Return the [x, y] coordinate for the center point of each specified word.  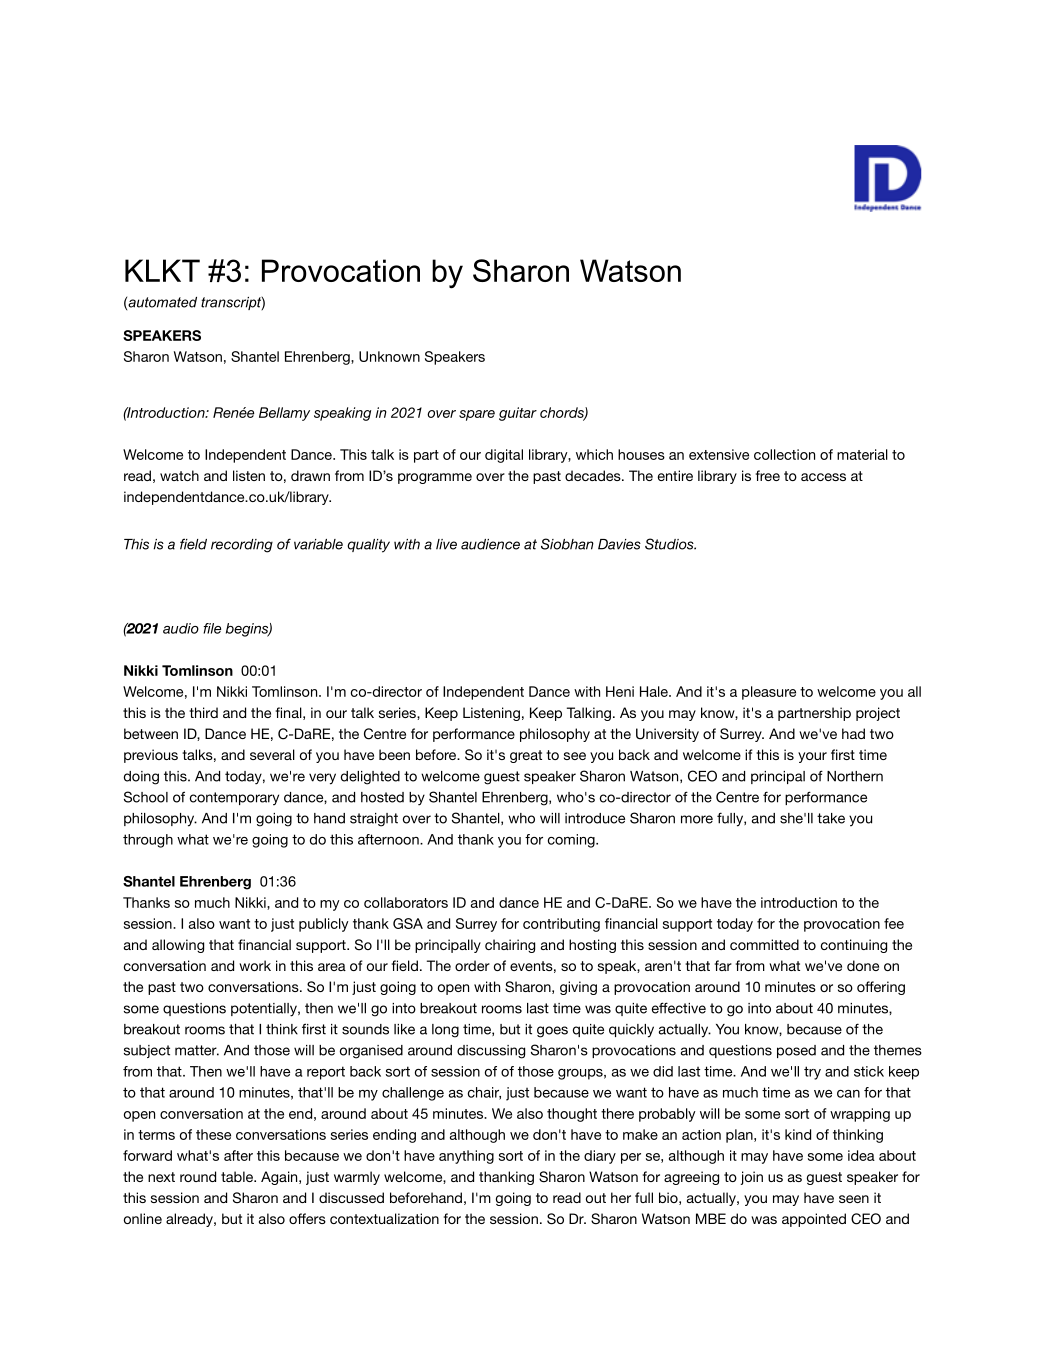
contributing [561, 925]
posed [796, 1051]
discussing [491, 1052]
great [526, 756]
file [212, 628]
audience [490, 544]
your [812, 757]
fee [894, 923]
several [272, 754]
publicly [324, 925]
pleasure [769, 693]
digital [504, 456]
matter [197, 1050]
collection [784, 454]
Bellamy [284, 414]
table [238, 1176]
